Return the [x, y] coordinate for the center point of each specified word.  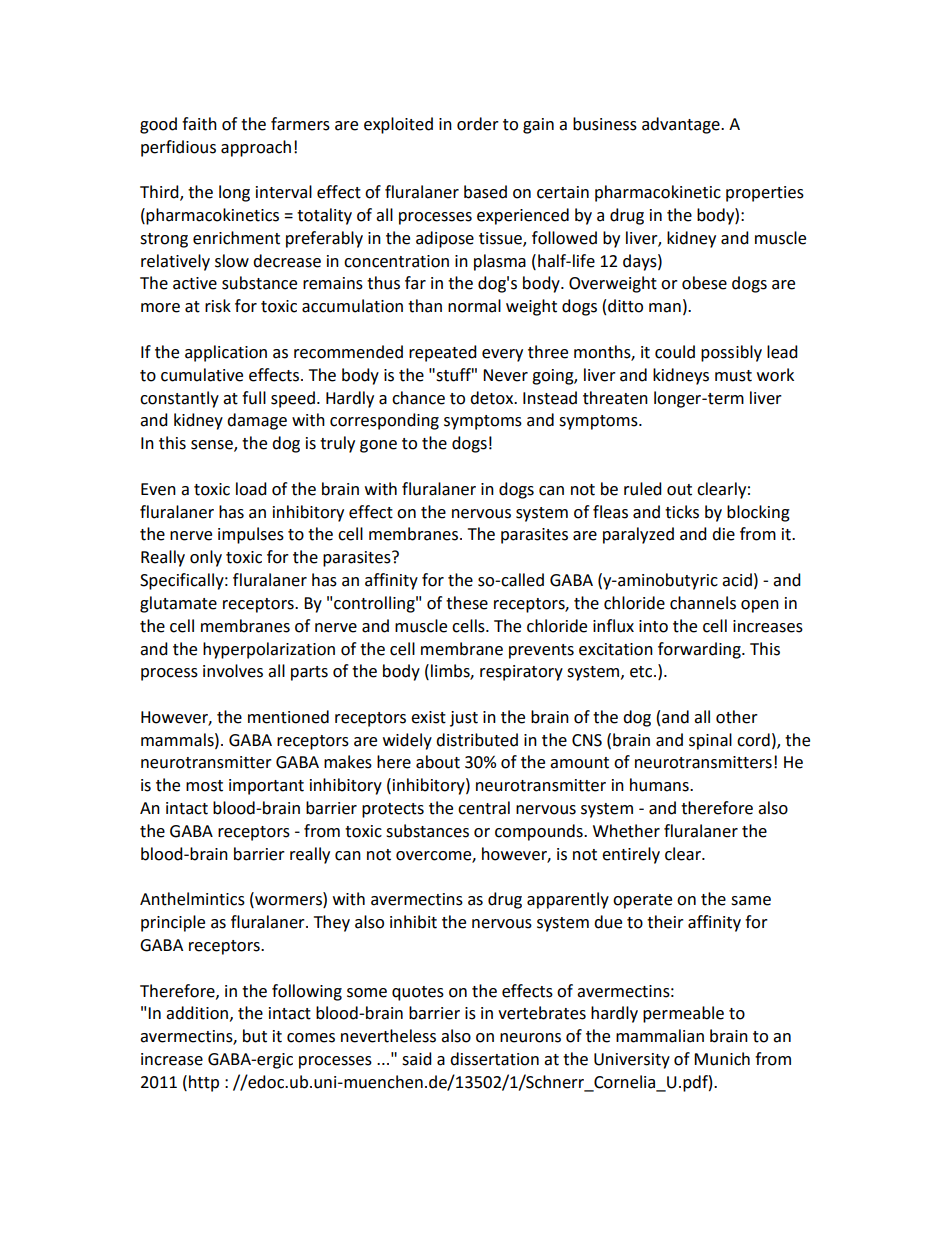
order [478, 124]
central [484, 808]
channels [703, 603]
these [467, 603]
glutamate [178, 604]
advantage [682, 125]
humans [660, 785]
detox [493, 398]
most [204, 786]
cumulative [202, 375]
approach [256, 148]
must [733, 376]
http [204, 1083]
